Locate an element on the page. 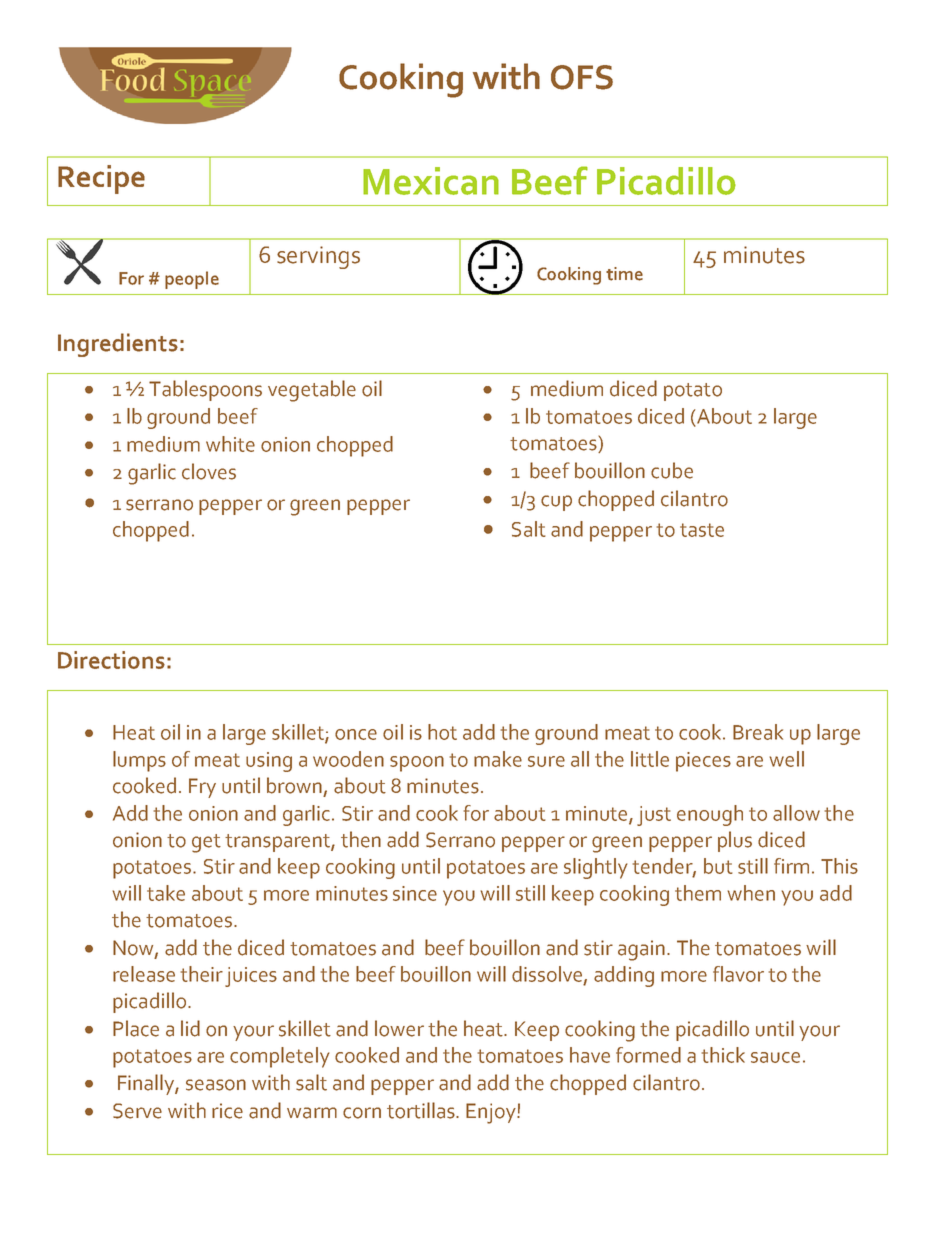 Image resolution: width=952 pixels, height=1233 pixels. season is located at coordinates (216, 1085).
